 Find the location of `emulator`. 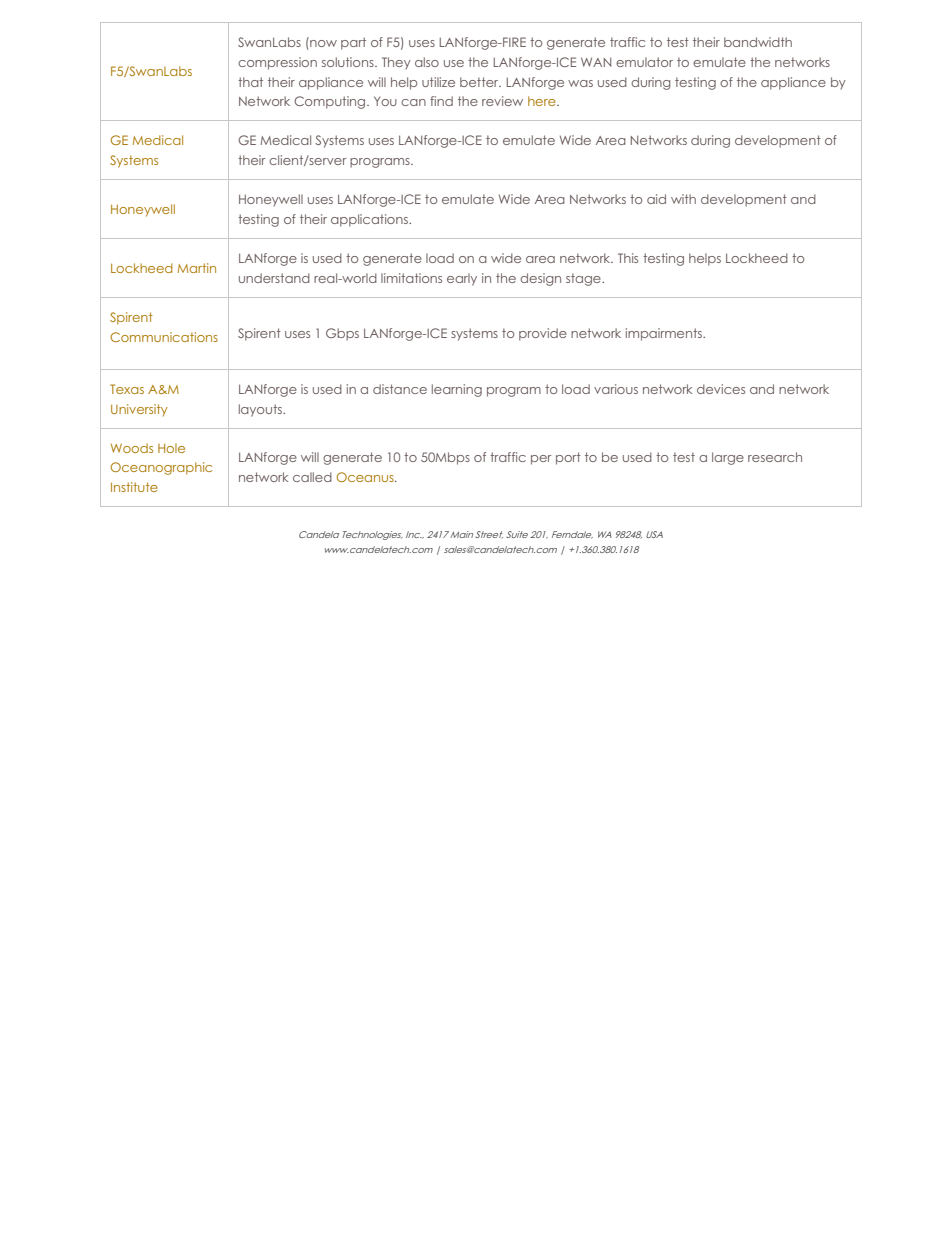

emulator is located at coordinates (644, 62).
